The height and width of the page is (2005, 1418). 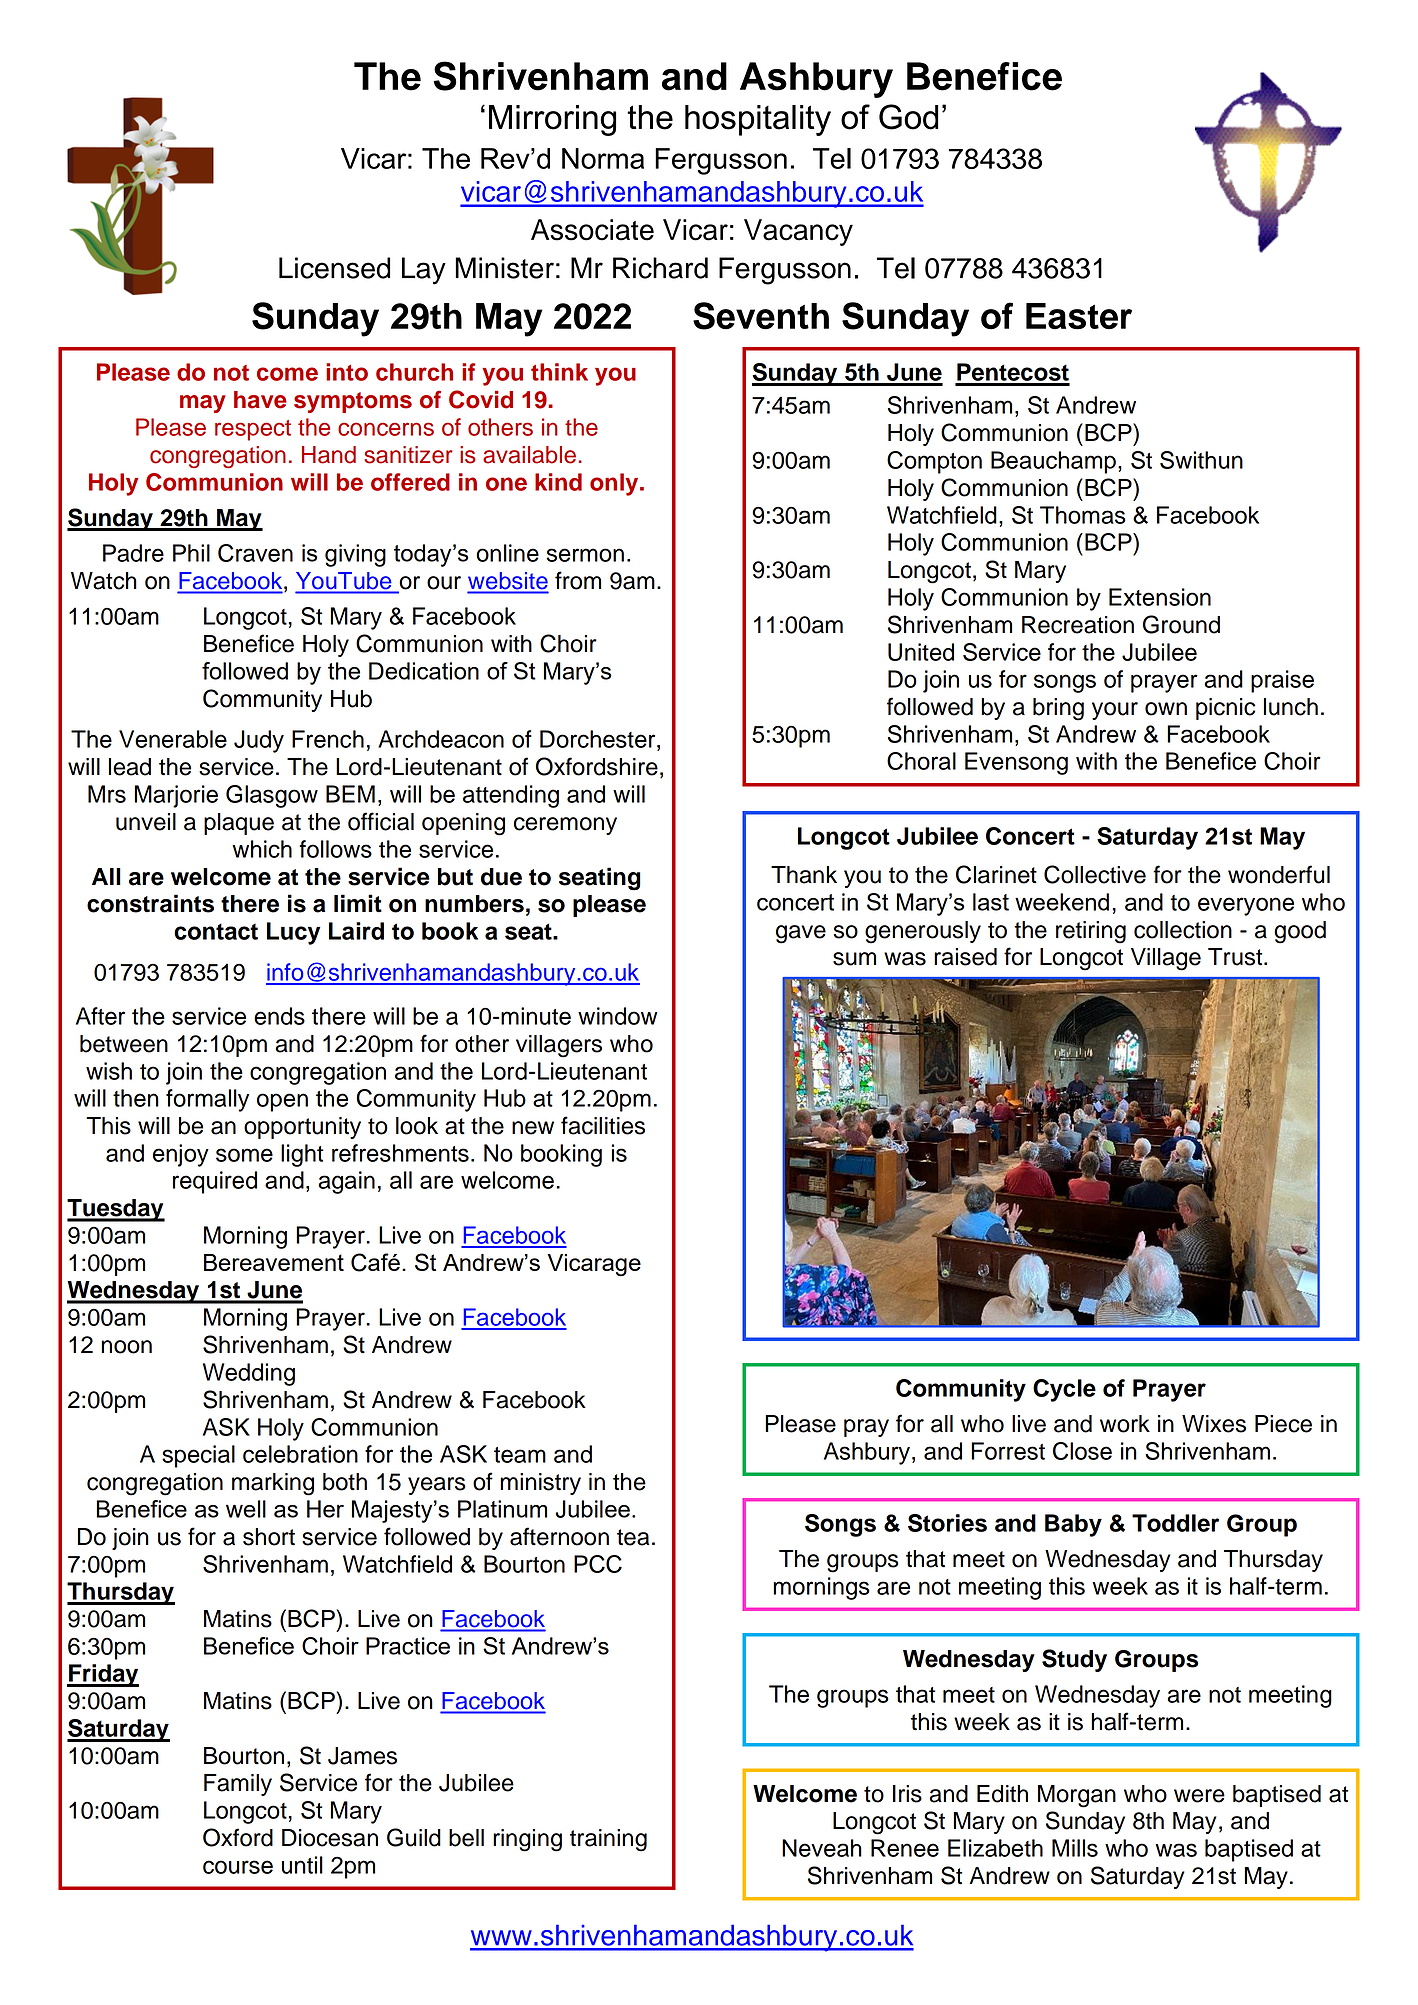 I want to click on training, so click(x=608, y=1840).
